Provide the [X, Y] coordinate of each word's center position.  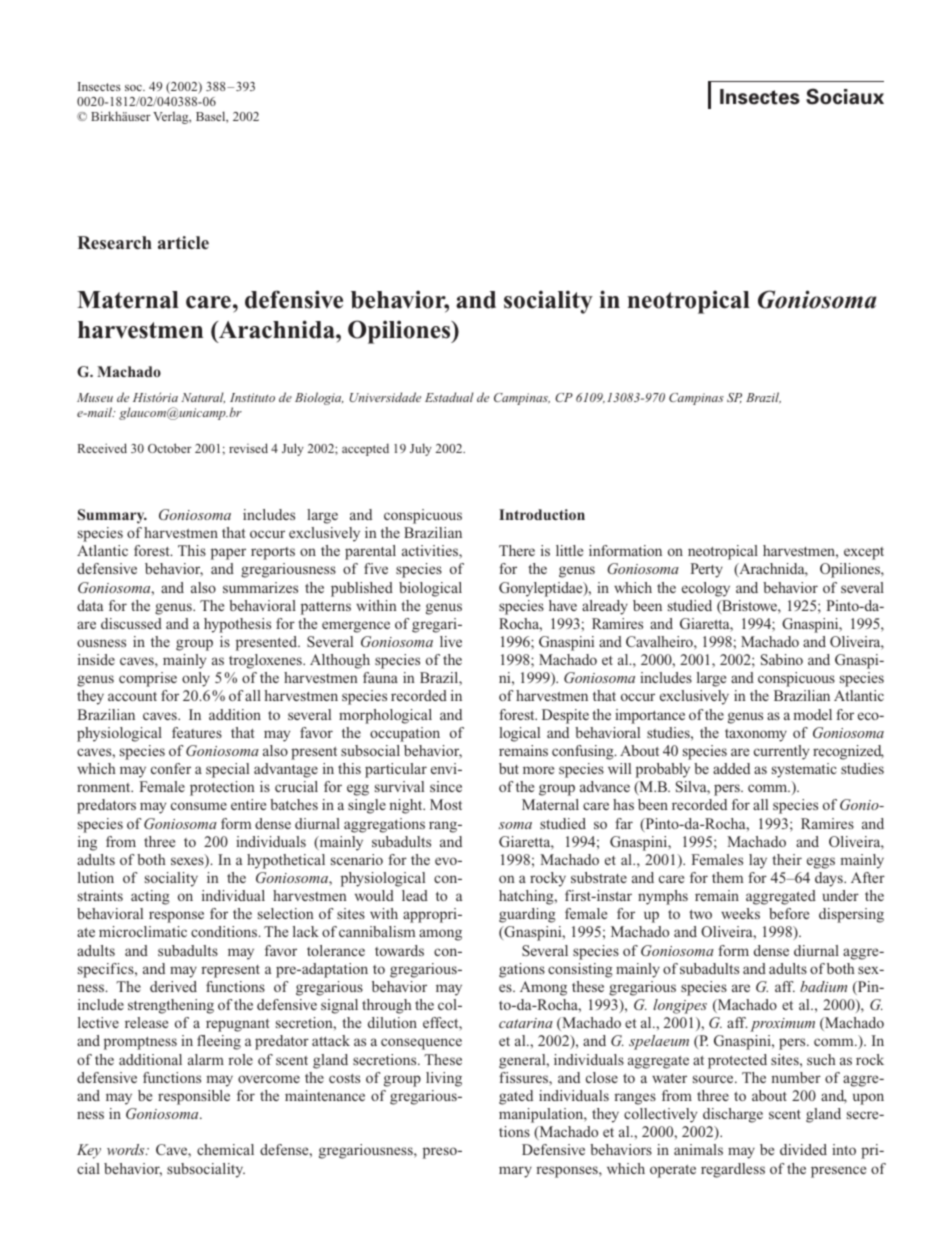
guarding [527, 915]
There [517, 550]
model [812, 714]
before [789, 913]
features [197, 732]
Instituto [252, 397]
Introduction [542, 514]
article [183, 243]
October [170, 448]
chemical [225, 1149]
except [864, 553]
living [444, 1079]
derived [173, 986]
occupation [405, 734]
